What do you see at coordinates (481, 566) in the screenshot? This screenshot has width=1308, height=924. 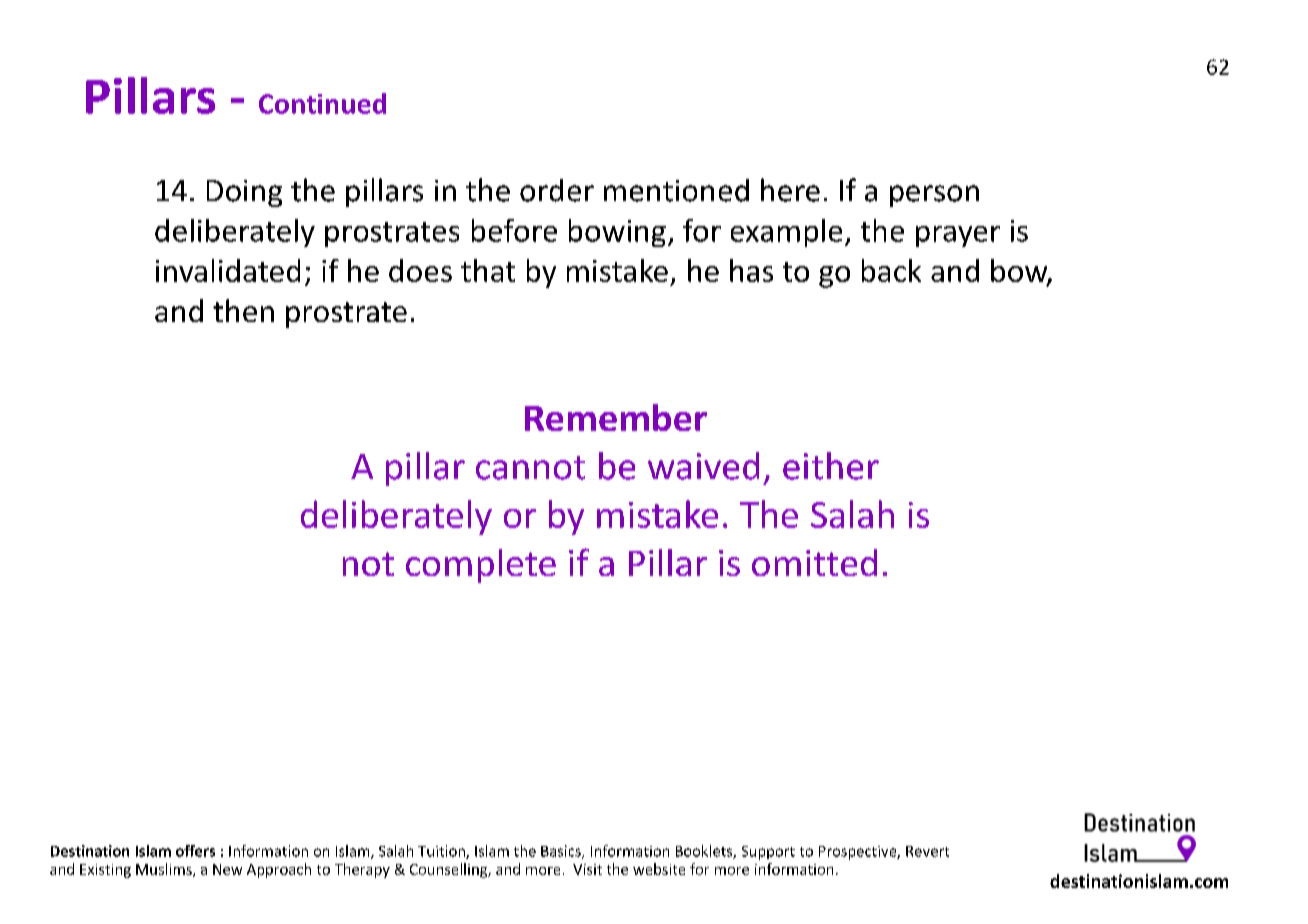 I see `complete` at bounding box center [481, 566].
